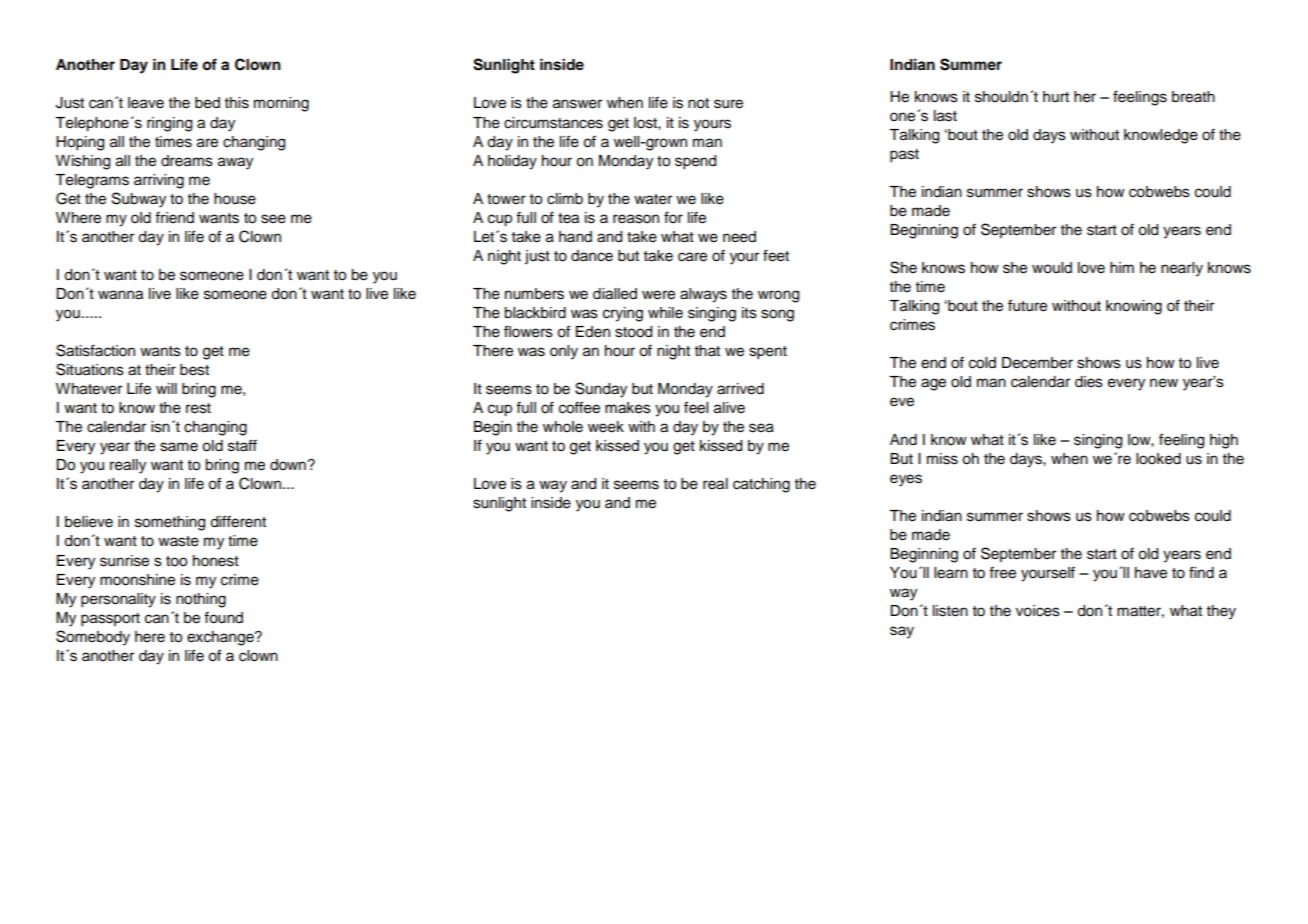 This image has width=1308, height=924. Describe the element at coordinates (707, 350) in the image. I see `that` at that location.
